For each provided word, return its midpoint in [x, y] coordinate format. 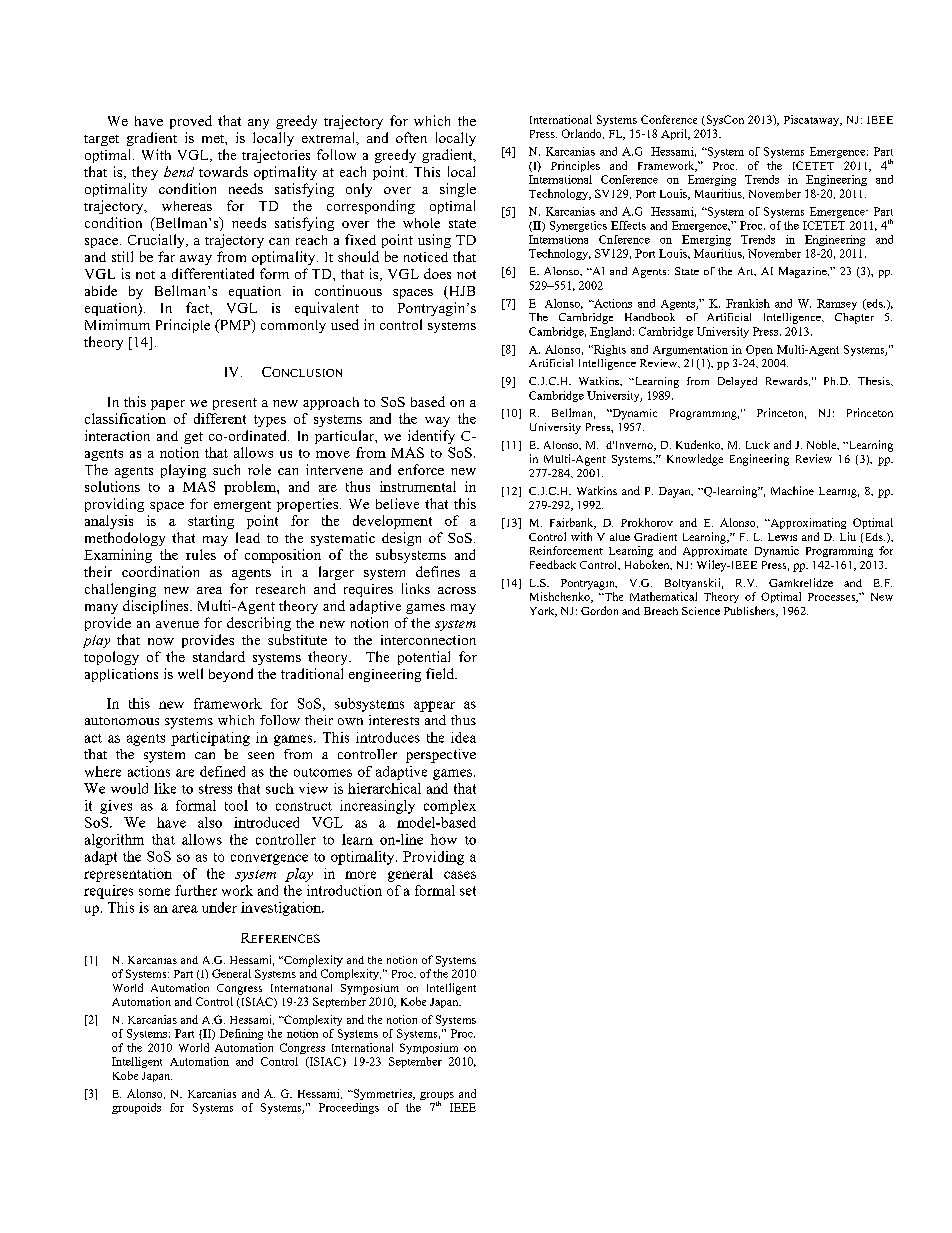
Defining [241, 1034]
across [457, 590]
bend [179, 171]
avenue [177, 624]
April [675, 134]
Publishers [750, 611]
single [458, 190]
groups [437, 1097]
